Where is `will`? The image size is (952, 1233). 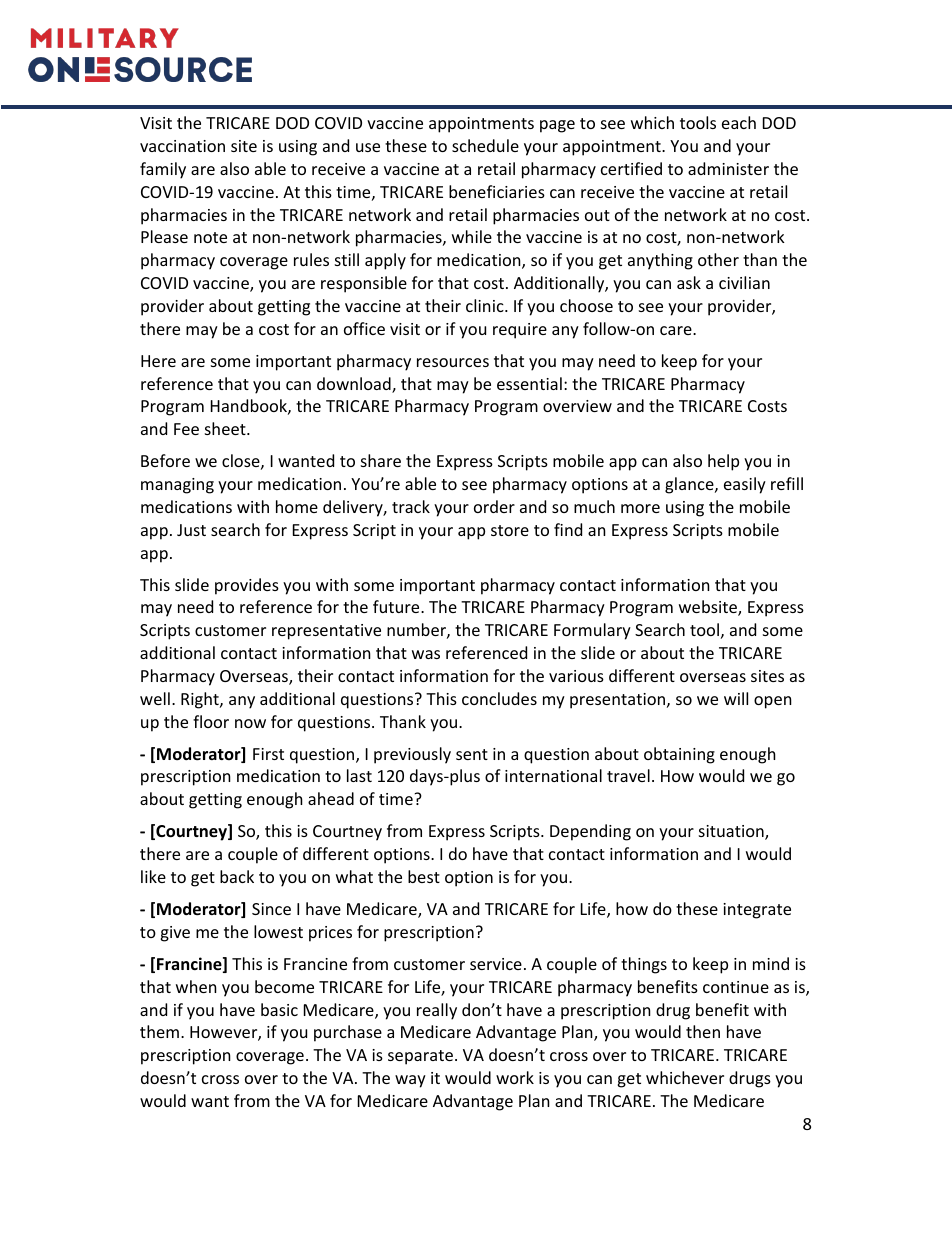 will is located at coordinates (736, 698).
